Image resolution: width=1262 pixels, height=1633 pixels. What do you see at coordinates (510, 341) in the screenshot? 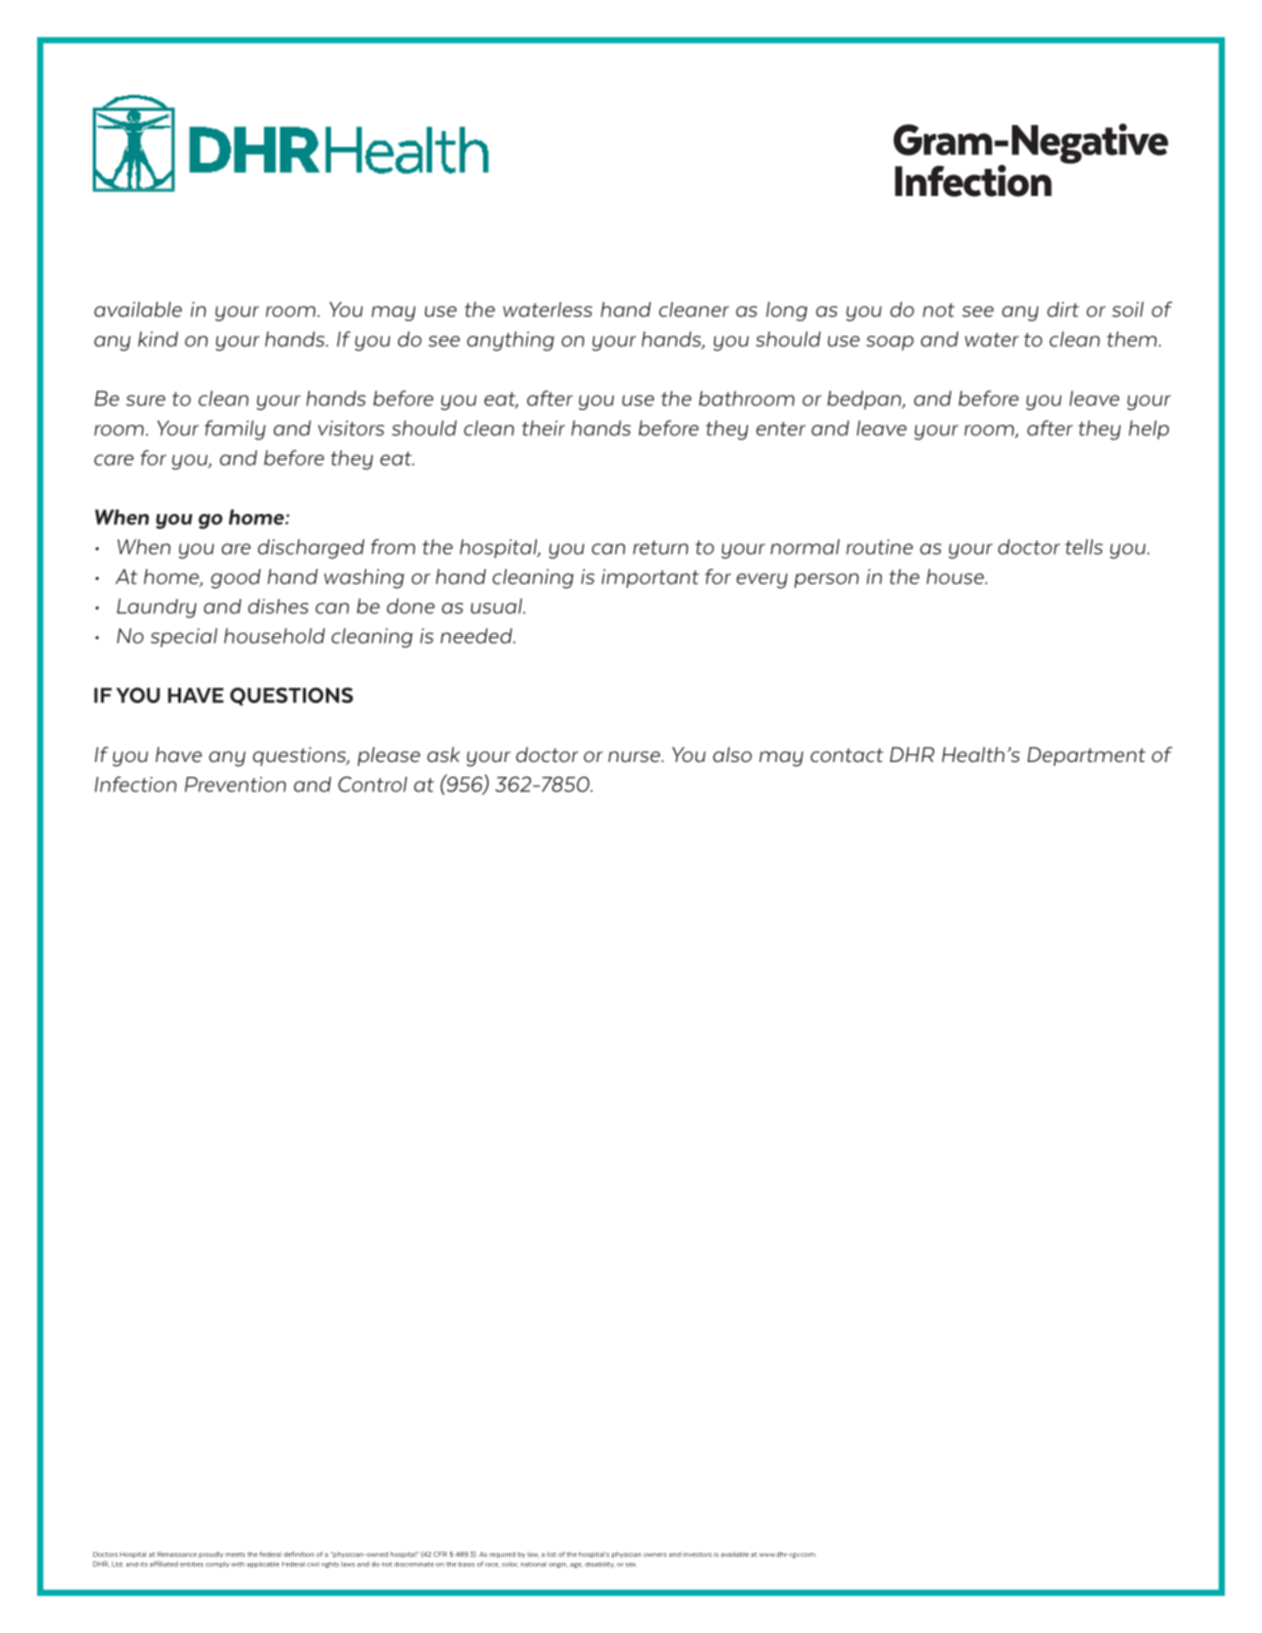
I see `anything` at bounding box center [510, 341].
